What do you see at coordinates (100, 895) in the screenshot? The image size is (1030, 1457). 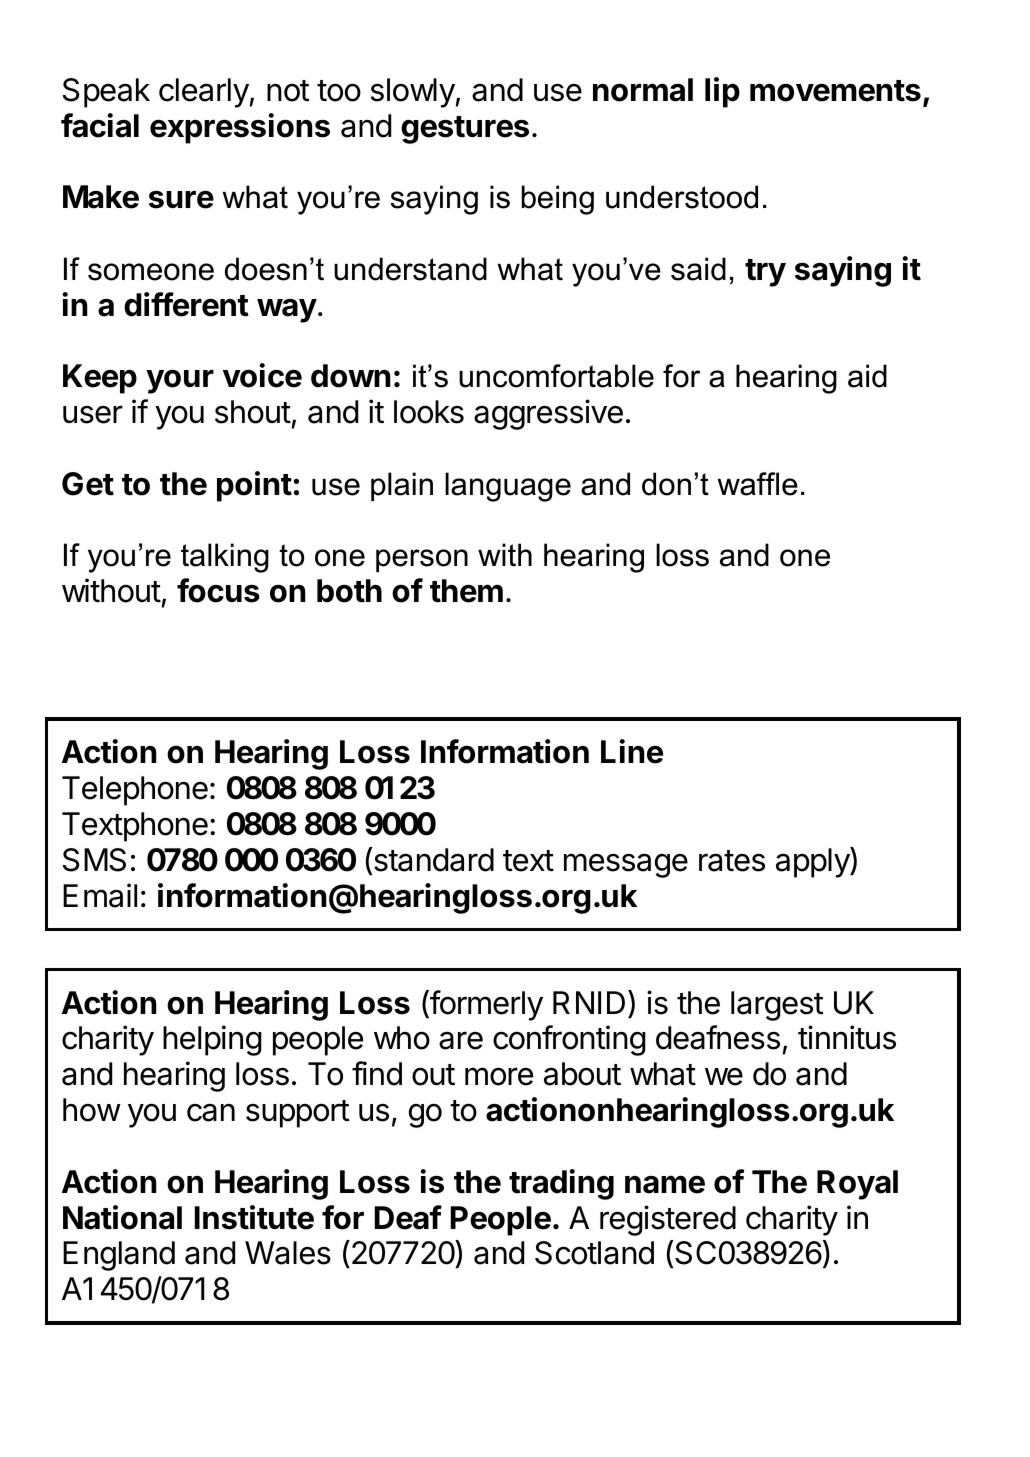 I see `Email` at bounding box center [100, 895].
